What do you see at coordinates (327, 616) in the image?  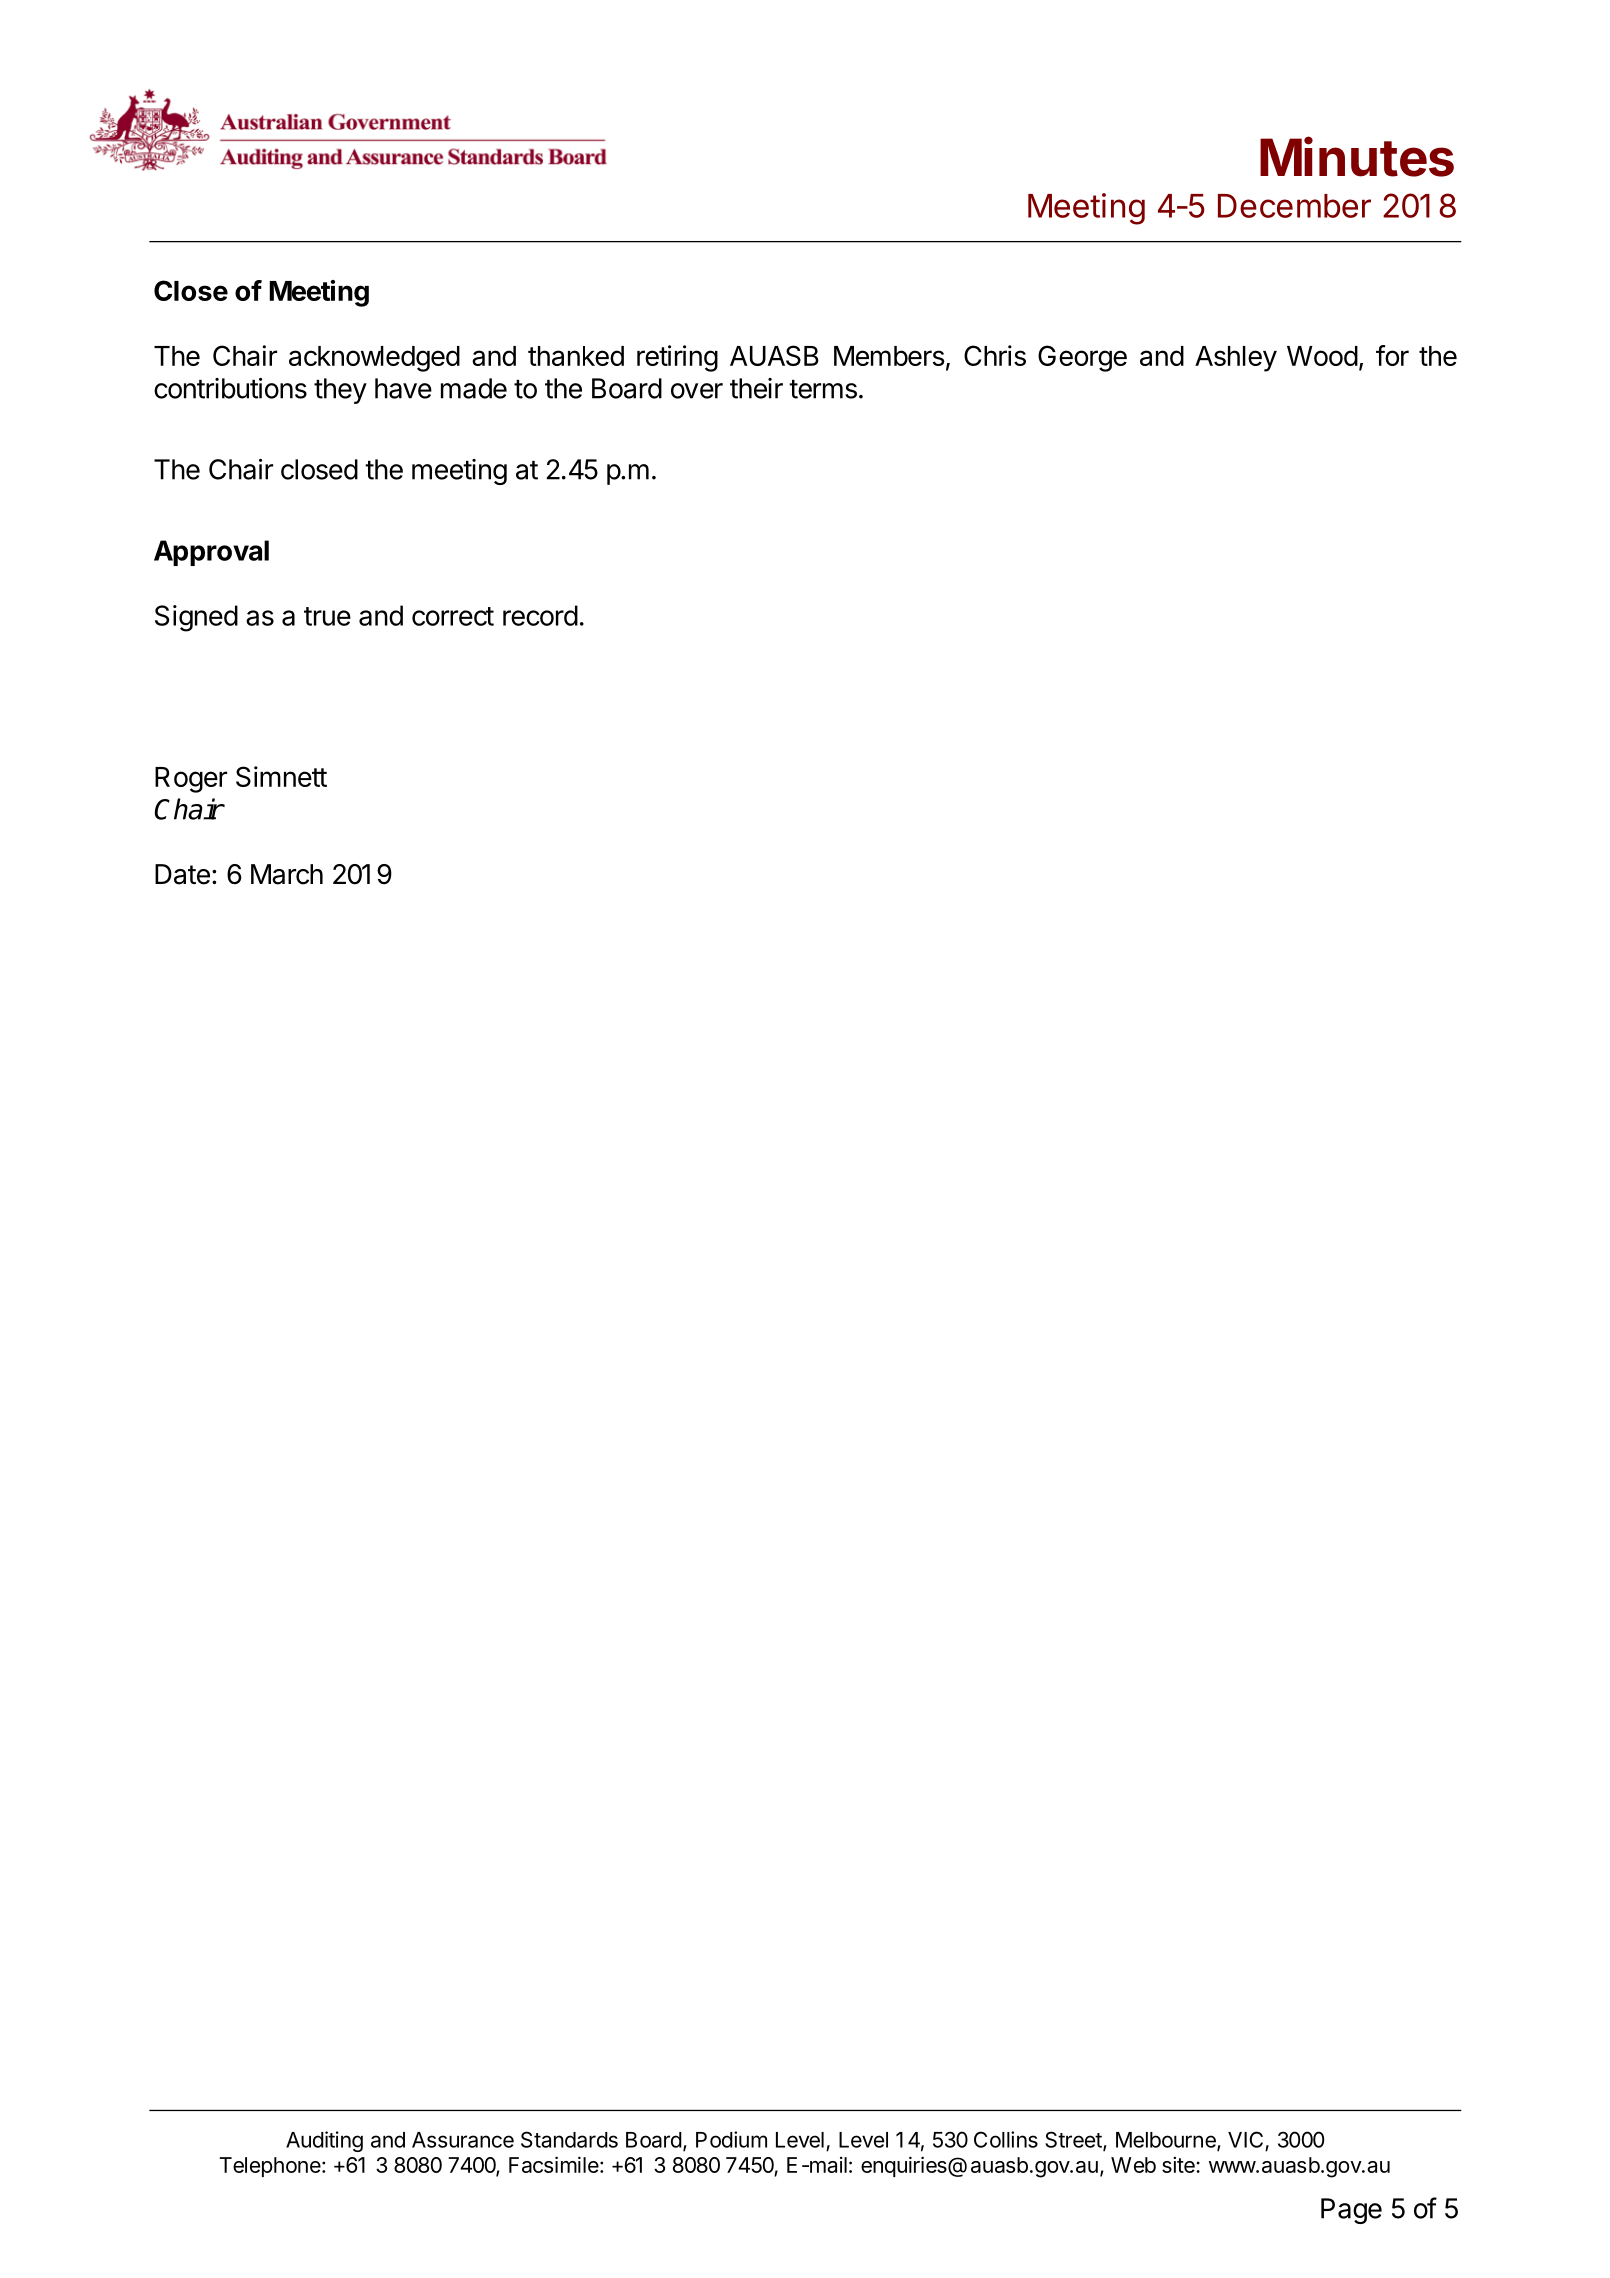 I see `true` at bounding box center [327, 616].
